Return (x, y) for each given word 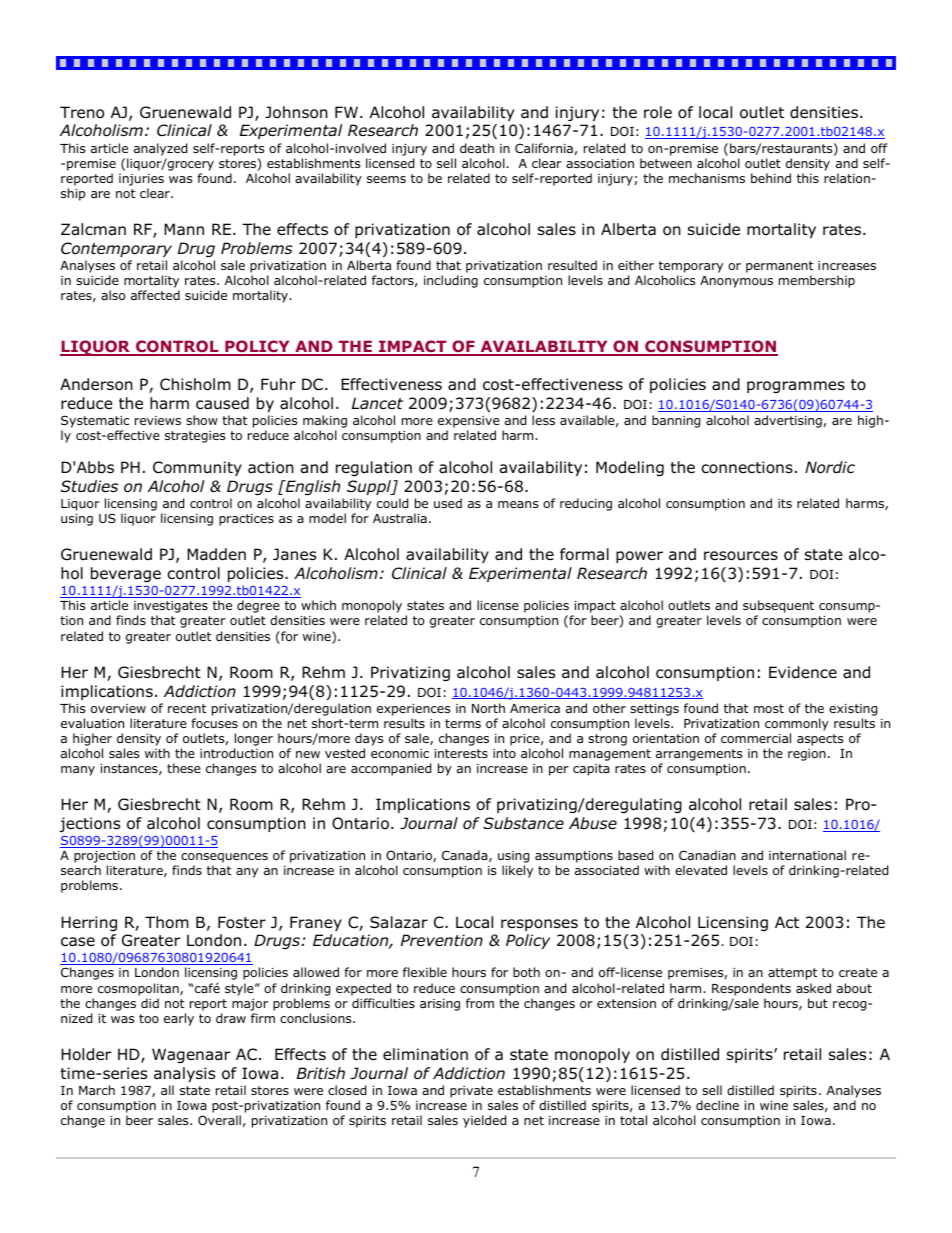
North (488, 708)
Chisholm (195, 384)
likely (517, 871)
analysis (184, 1074)
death (477, 148)
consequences (224, 859)
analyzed (160, 149)
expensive (469, 422)
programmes (796, 387)
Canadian (707, 855)
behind (771, 178)
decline (717, 1105)
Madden (216, 554)
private (471, 1092)
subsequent (778, 608)
